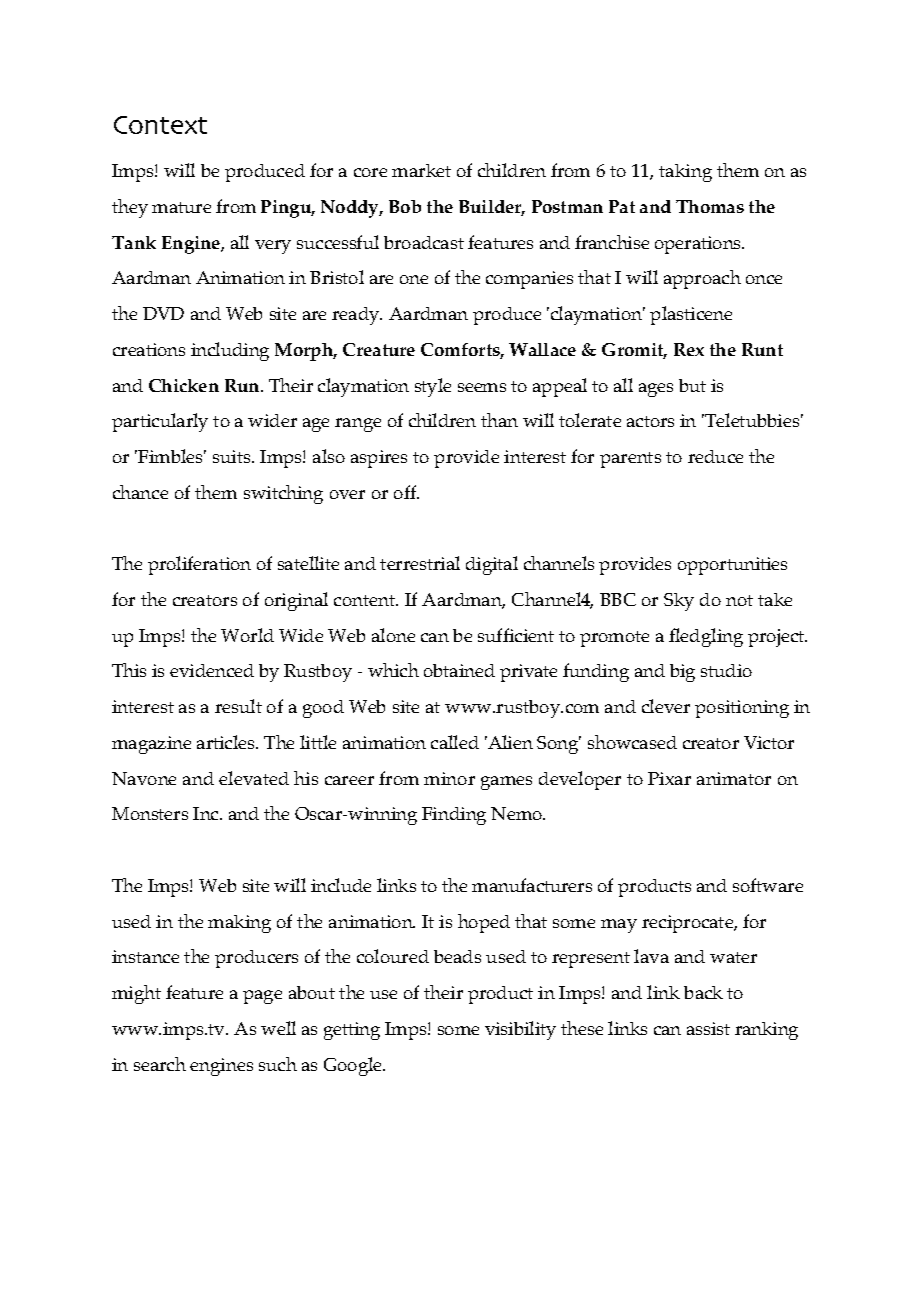  What do you see at coordinates (520, 1030) in the screenshot?
I see `visibility` at bounding box center [520, 1030].
